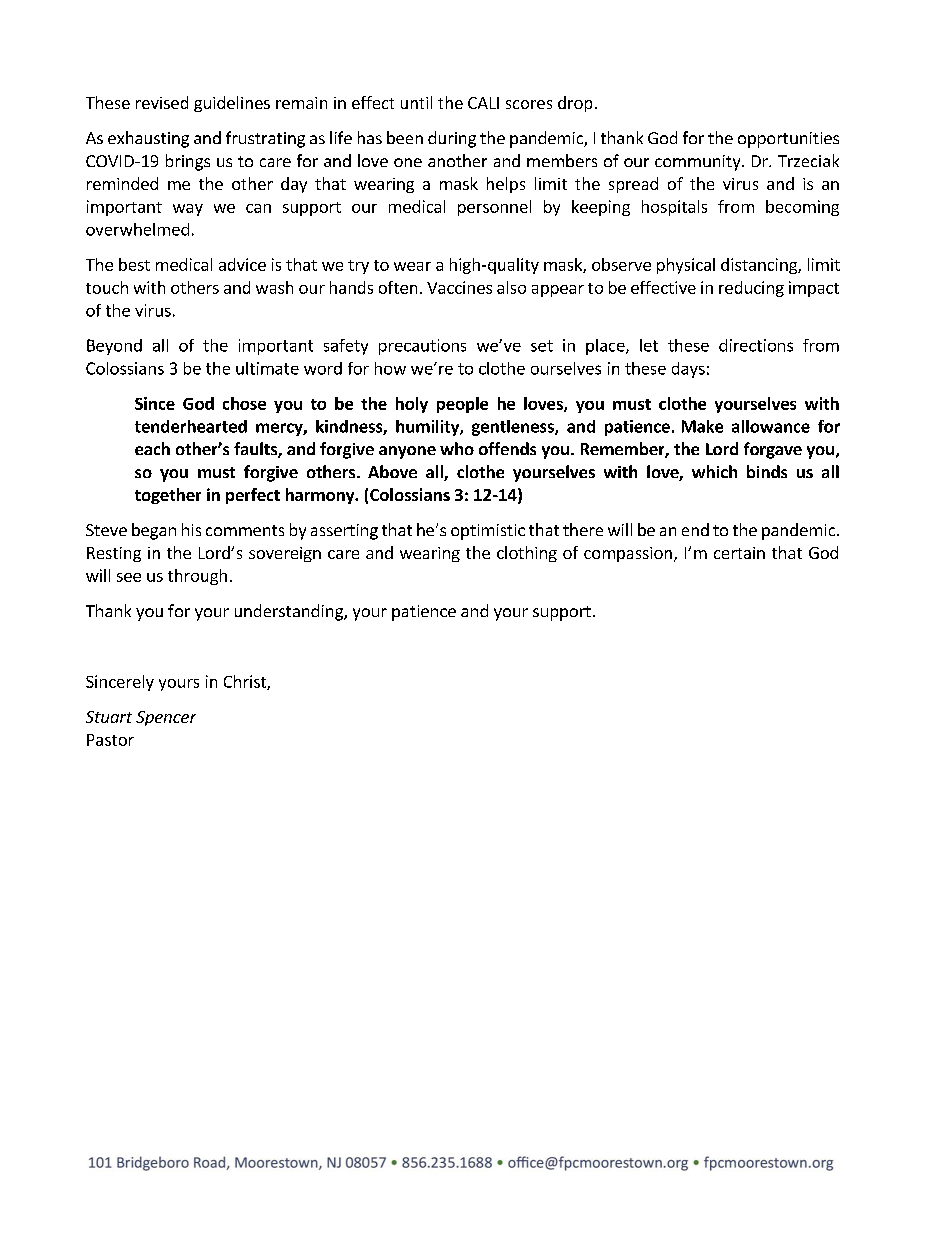 This screenshot has height=1233, width=952. What do you see at coordinates (788, 140) in the screenshot?
I see `opportunities` at bounding box center [788, 140].
